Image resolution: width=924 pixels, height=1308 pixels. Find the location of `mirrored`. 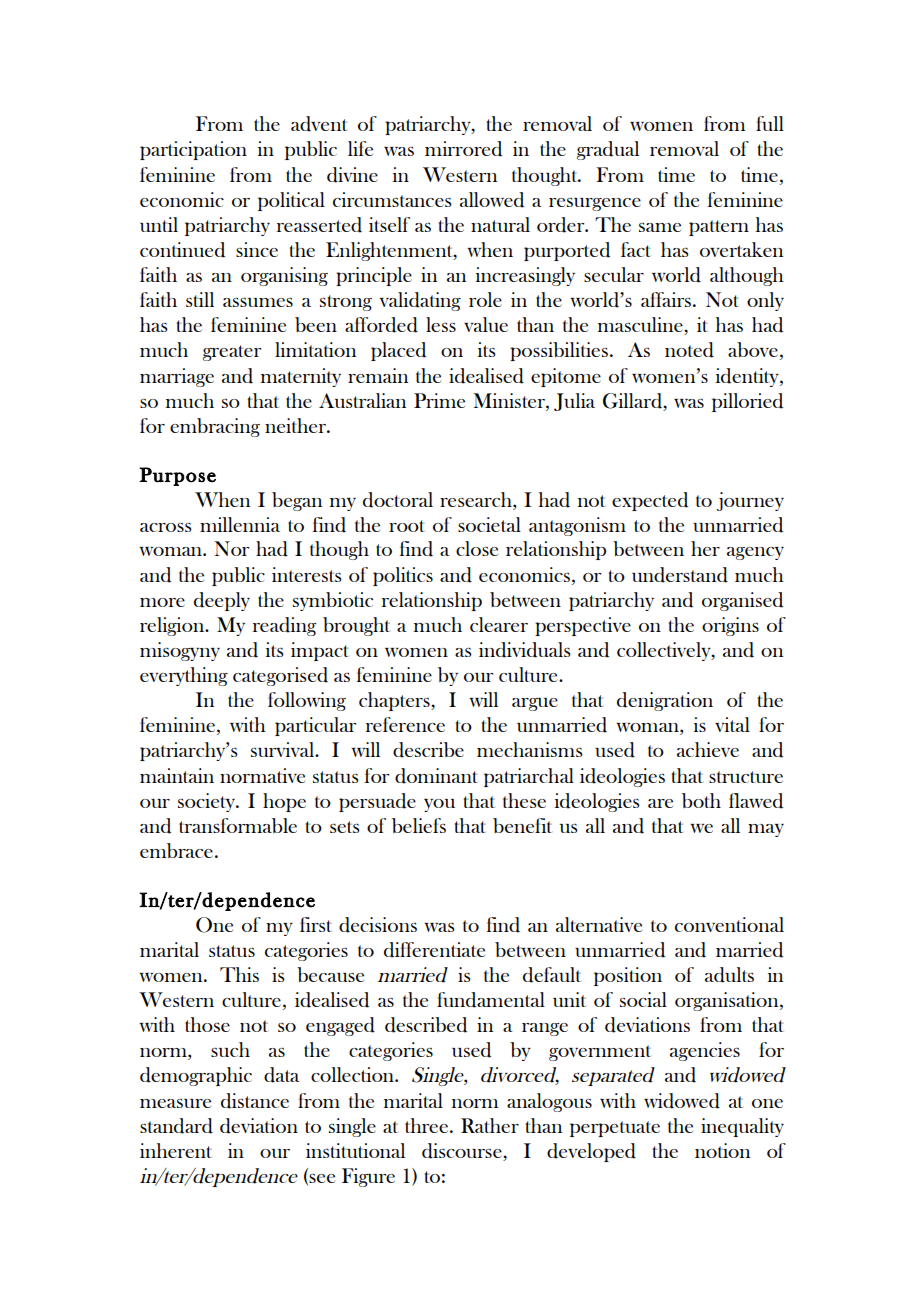

mirrored is located at coordinates (463, 149).
